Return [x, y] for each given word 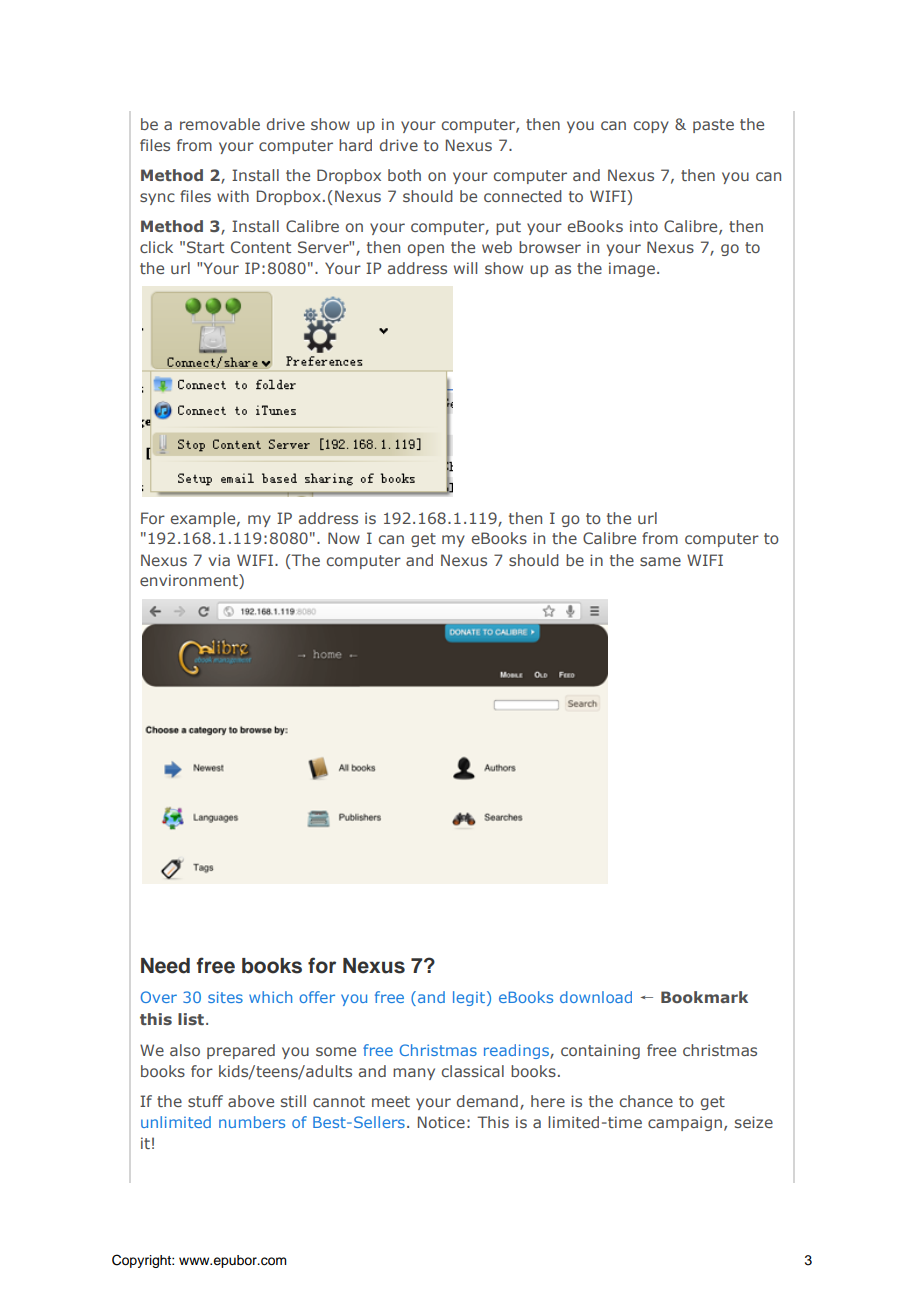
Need [165, 966]
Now [344, 538]
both [404, 175]
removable [220, 124]
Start [205, 247]
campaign [685, 1123]
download [596, 997]
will [465, 268]
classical [473, 1071]
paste [713, 126]
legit [469, 998]
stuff [205, 1101]
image [632, 269]
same [660, 561]
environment [190, 581]
